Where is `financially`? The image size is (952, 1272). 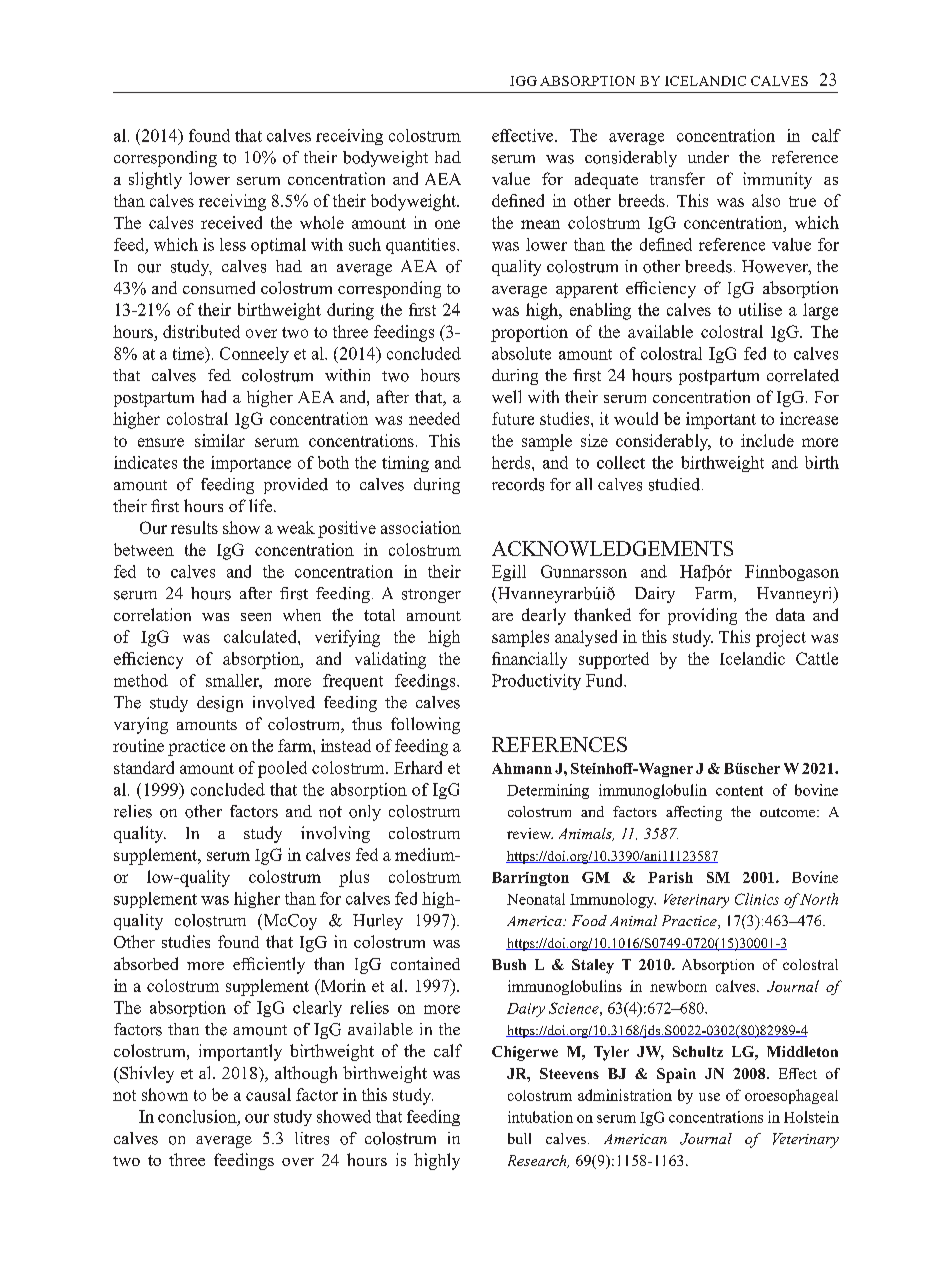 financially is located at coordinates (529, 660).
